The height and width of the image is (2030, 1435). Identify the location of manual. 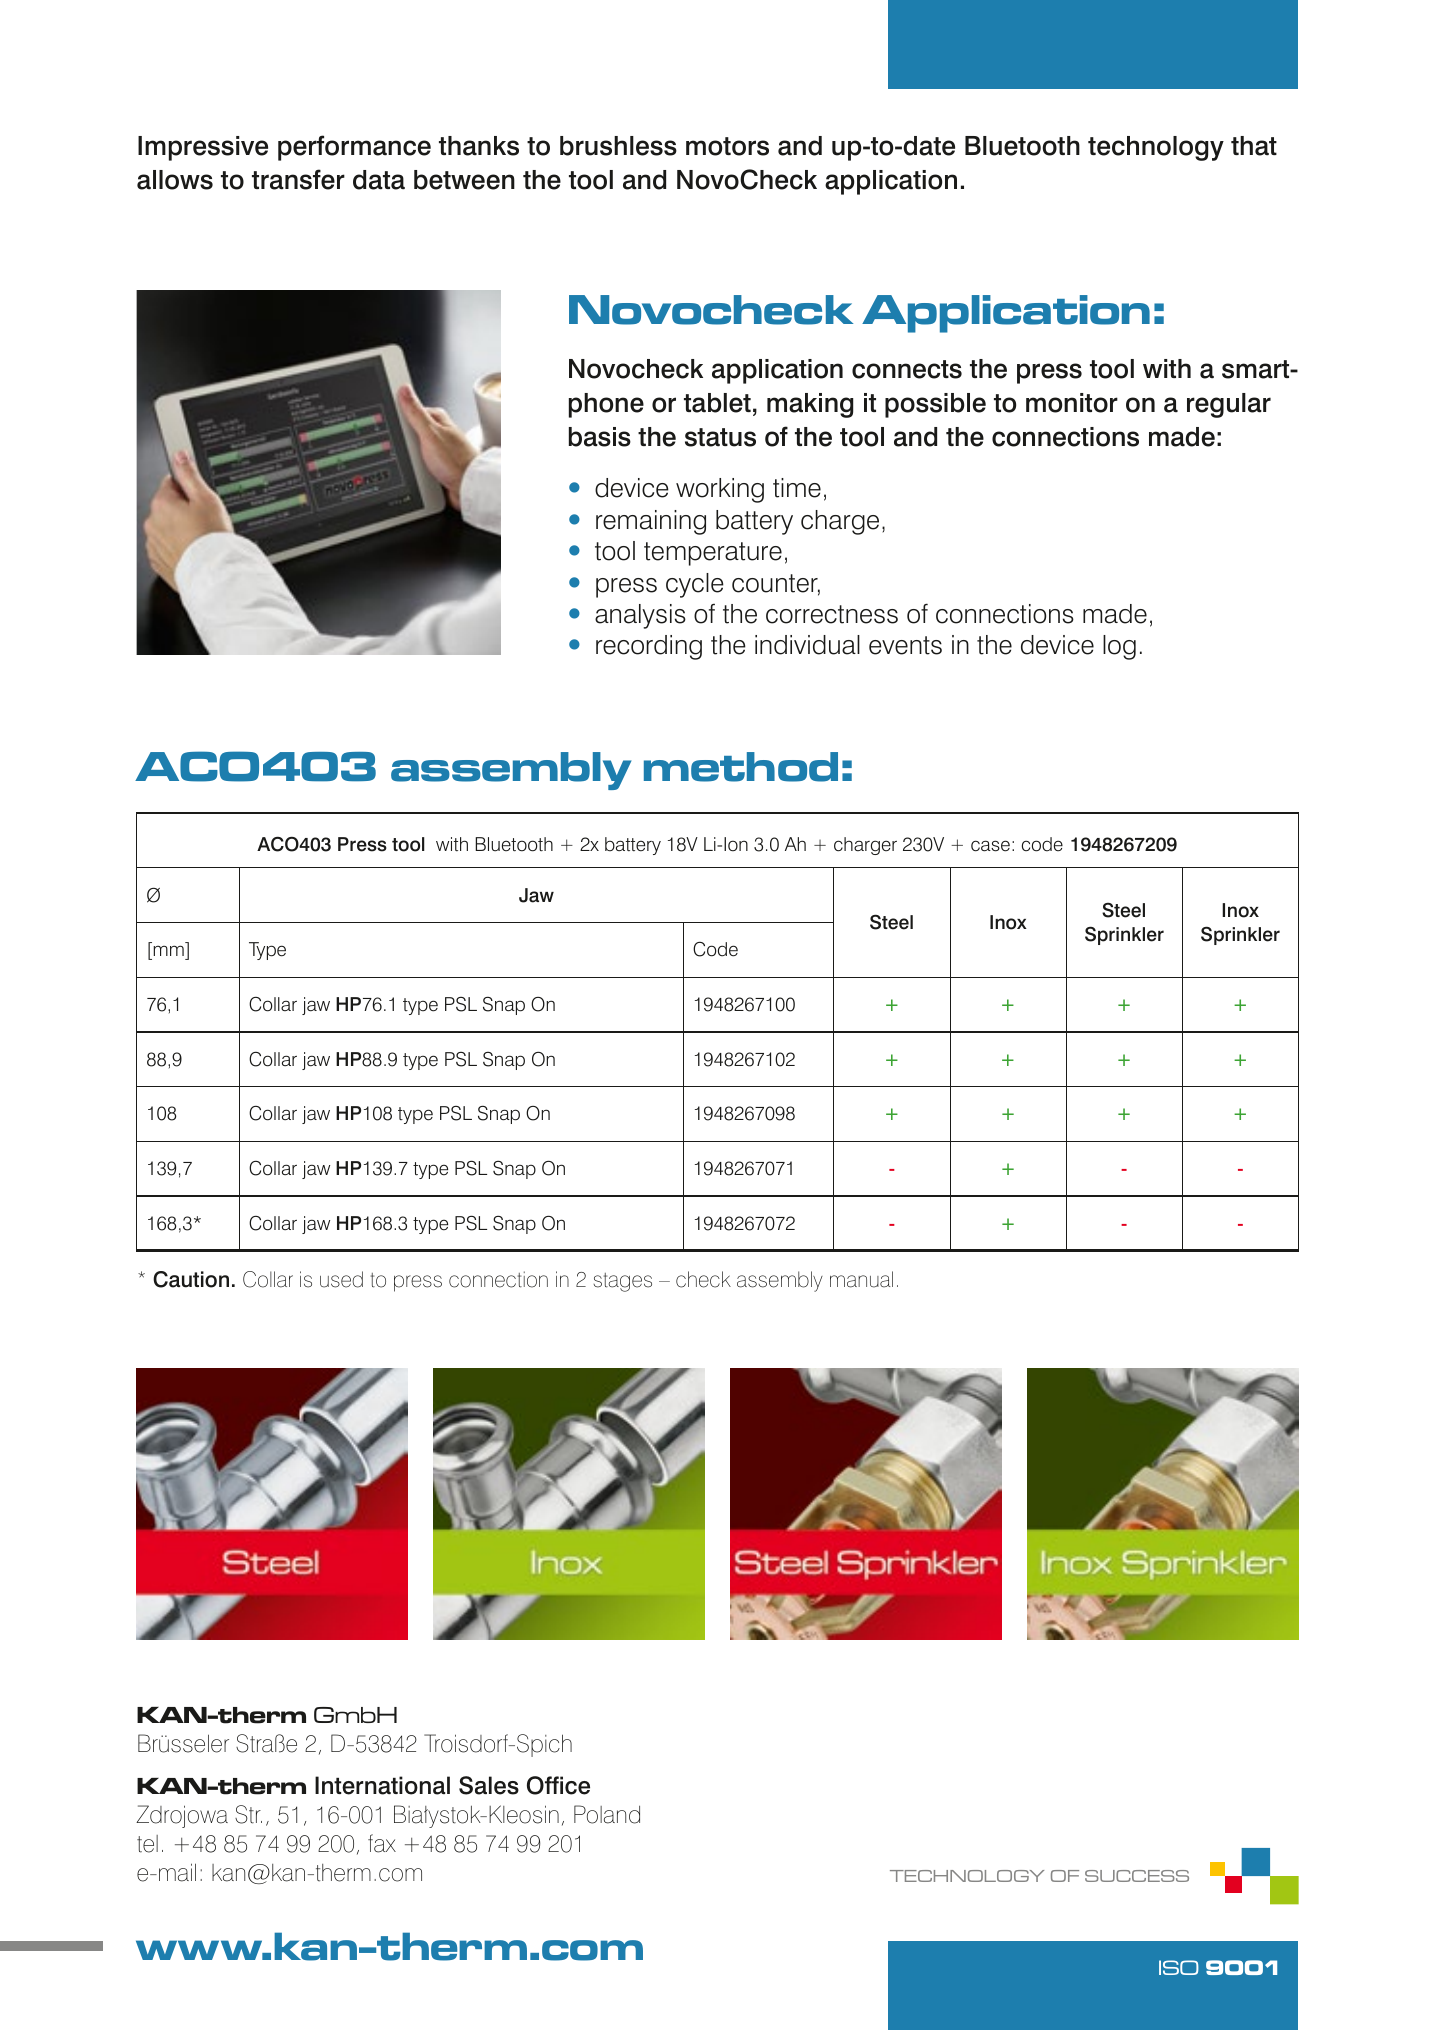
(861, 1279).
